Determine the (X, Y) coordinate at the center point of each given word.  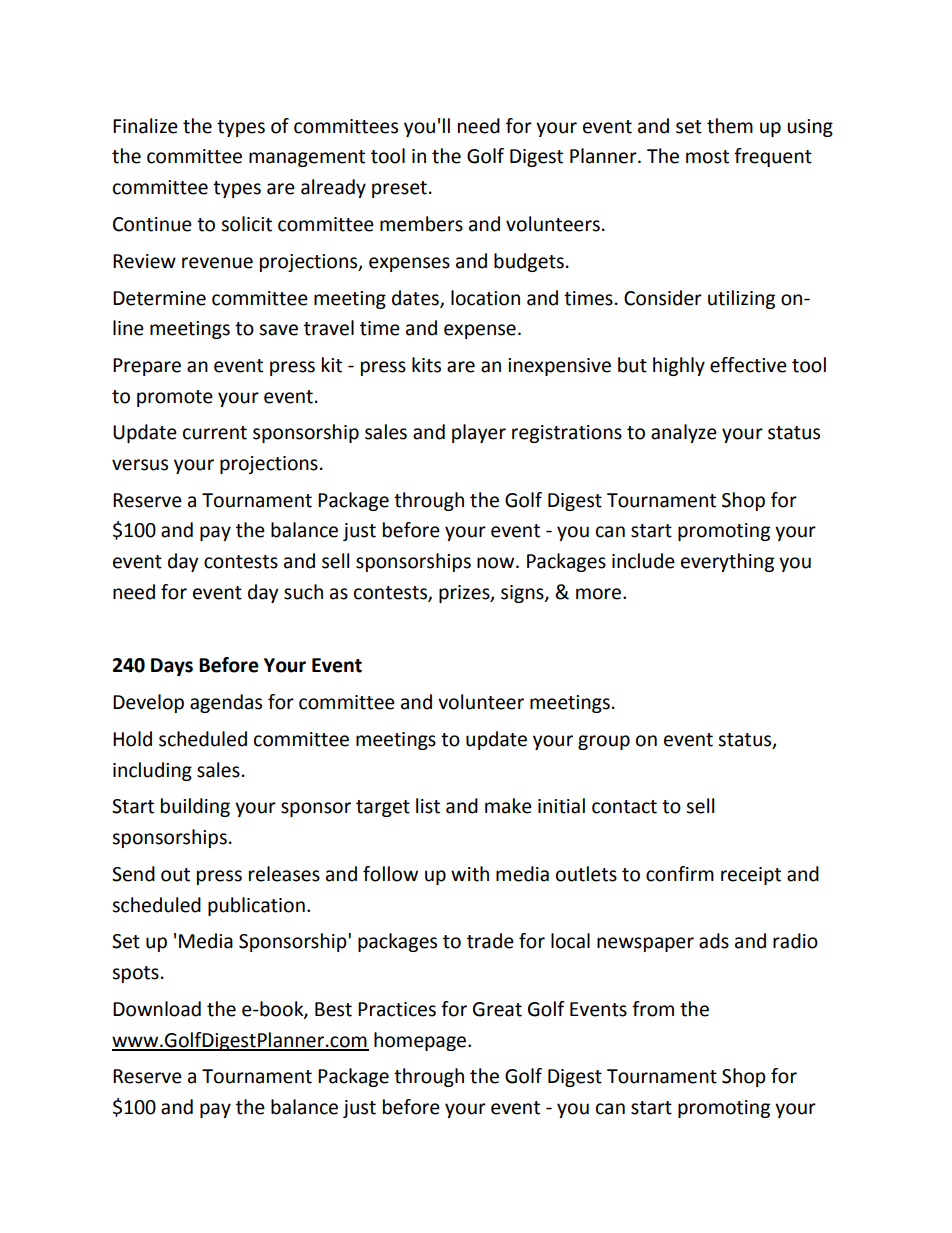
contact (624, 807)
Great (497, 1009)
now (497, 563)
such (303, 592)
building (195, 807)
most (707, 157)
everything (727, 562)
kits (426, 365)
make (508, 806)
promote (175, 398)
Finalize (145, 126)
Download (157, 1009)
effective (748, 365)
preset (399, 189)
